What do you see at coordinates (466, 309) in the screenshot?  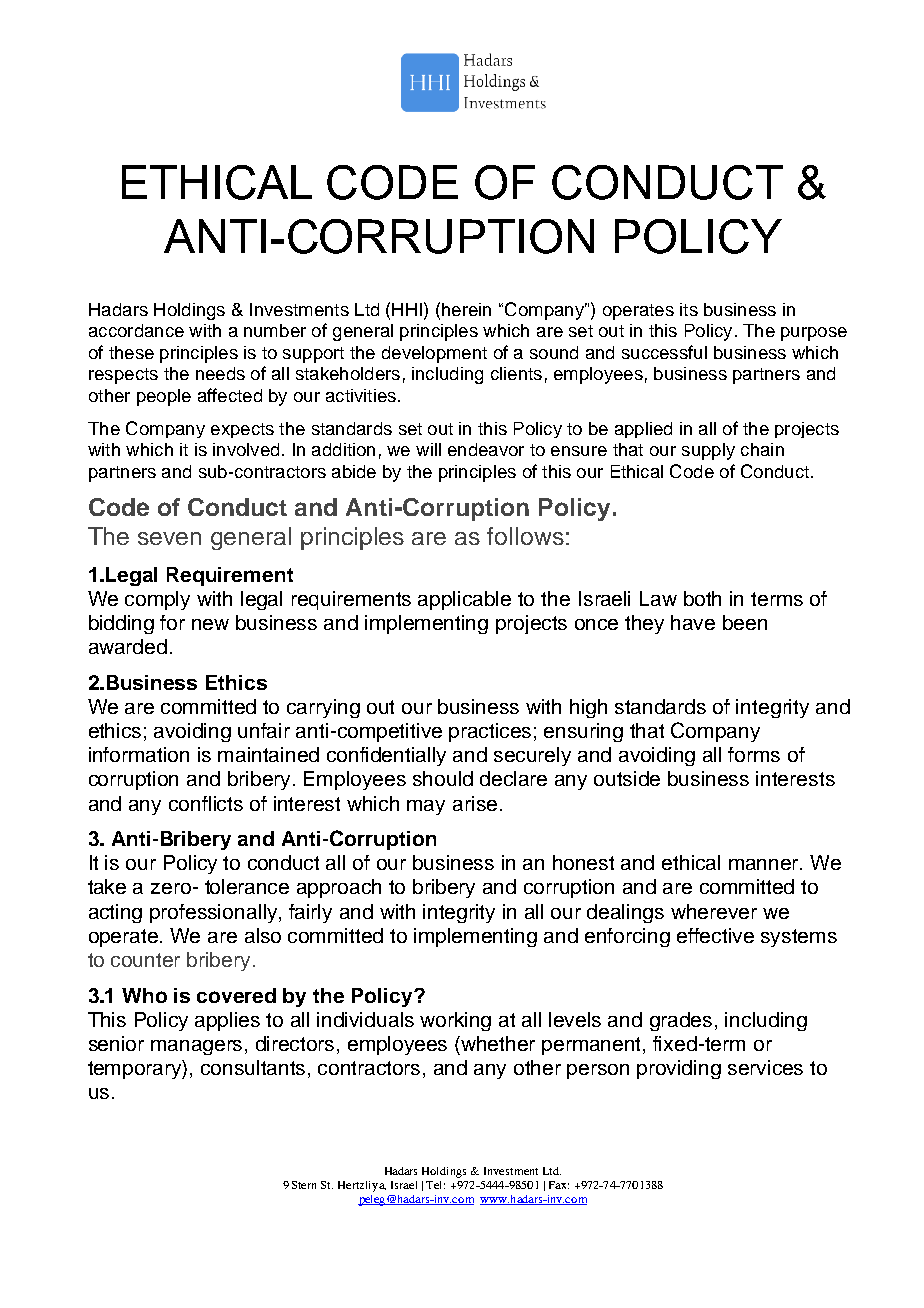 I see `herein` at bounding box center [466, 309].
